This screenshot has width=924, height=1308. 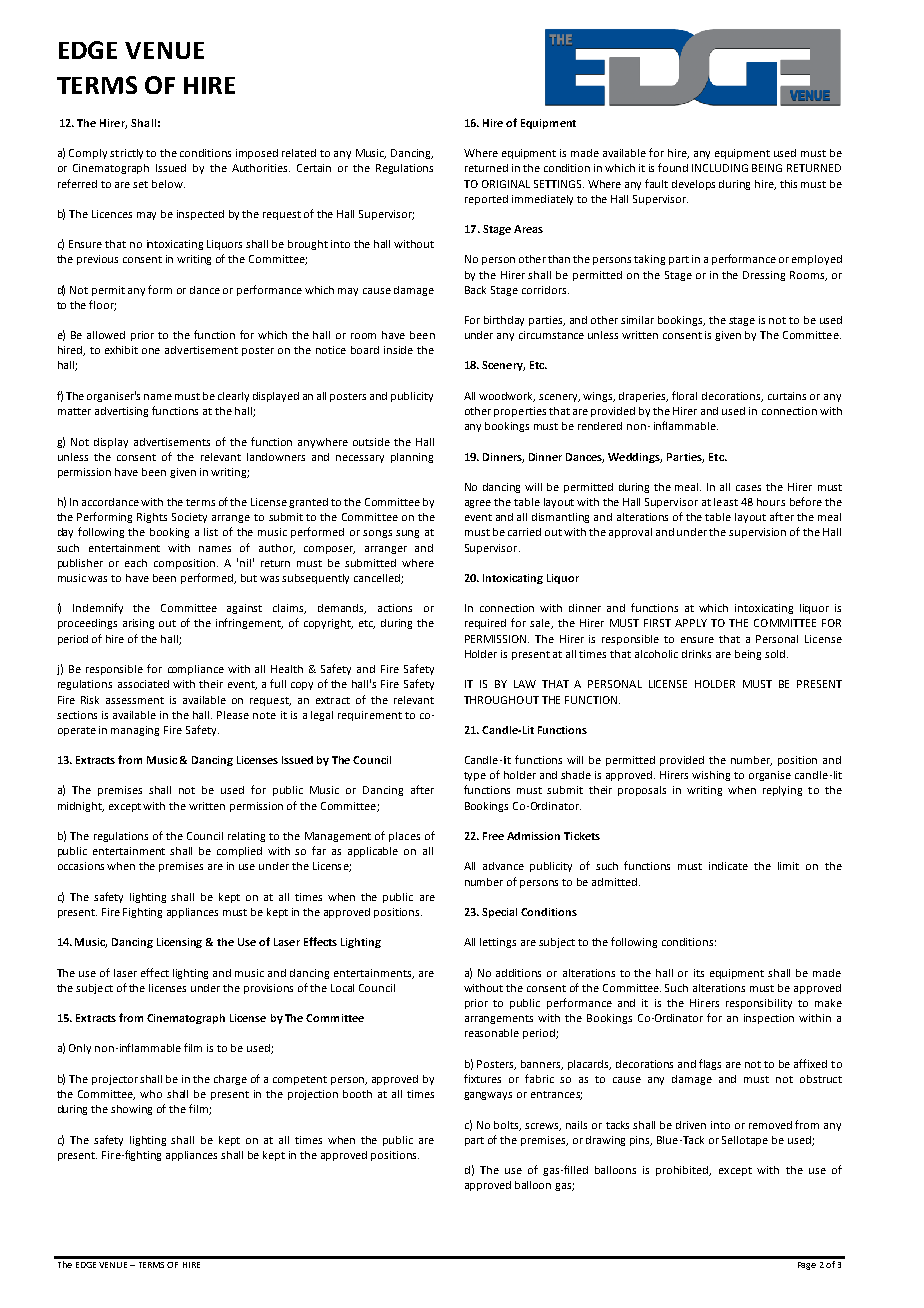 What do you see at coordinates (168, 184) in the screenshot?
I see `below` at bounding box center [168, 184].
